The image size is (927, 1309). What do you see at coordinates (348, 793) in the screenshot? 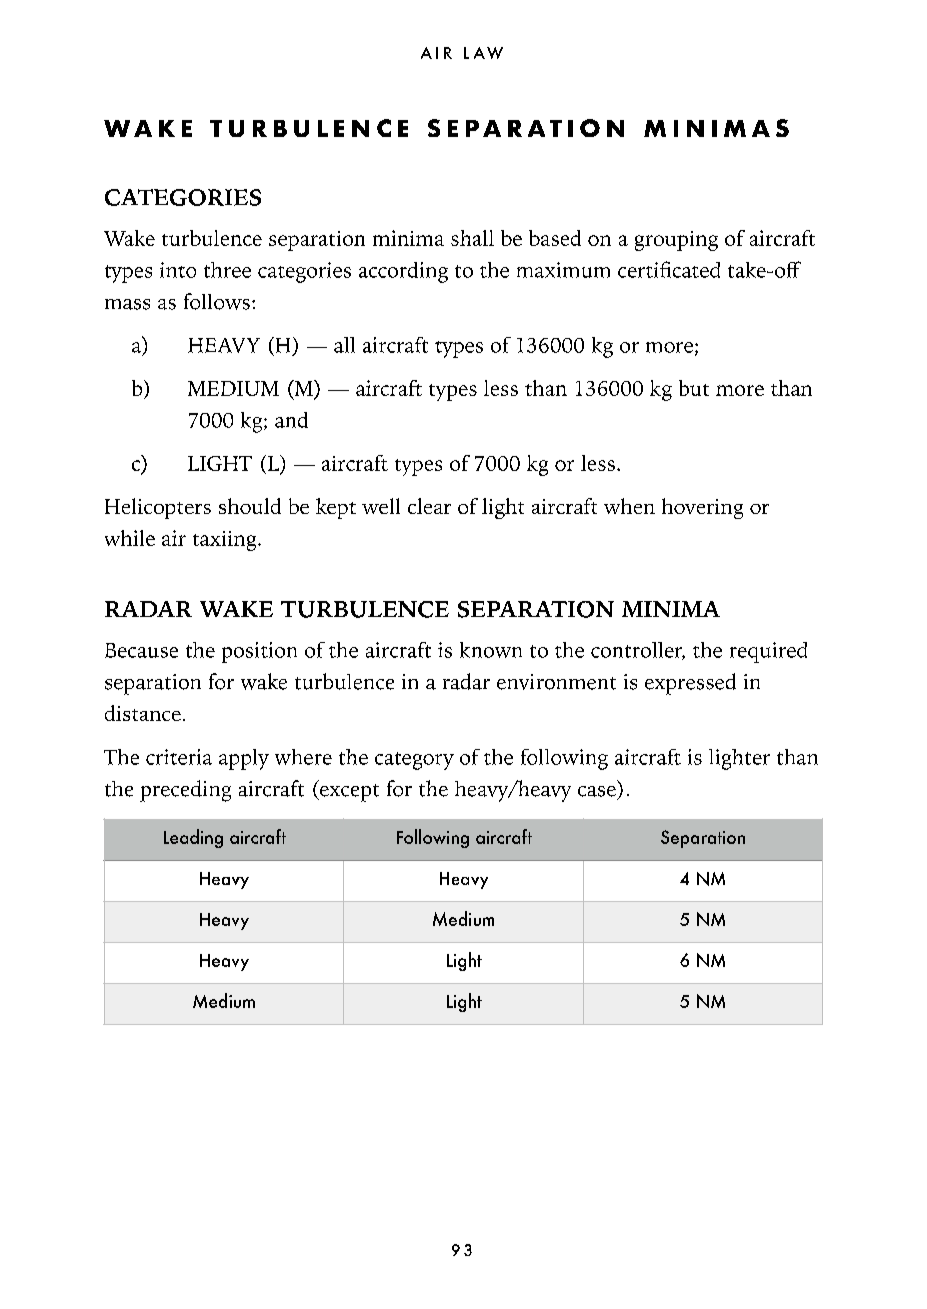
I see `except` at bounding box center [348, 793].
